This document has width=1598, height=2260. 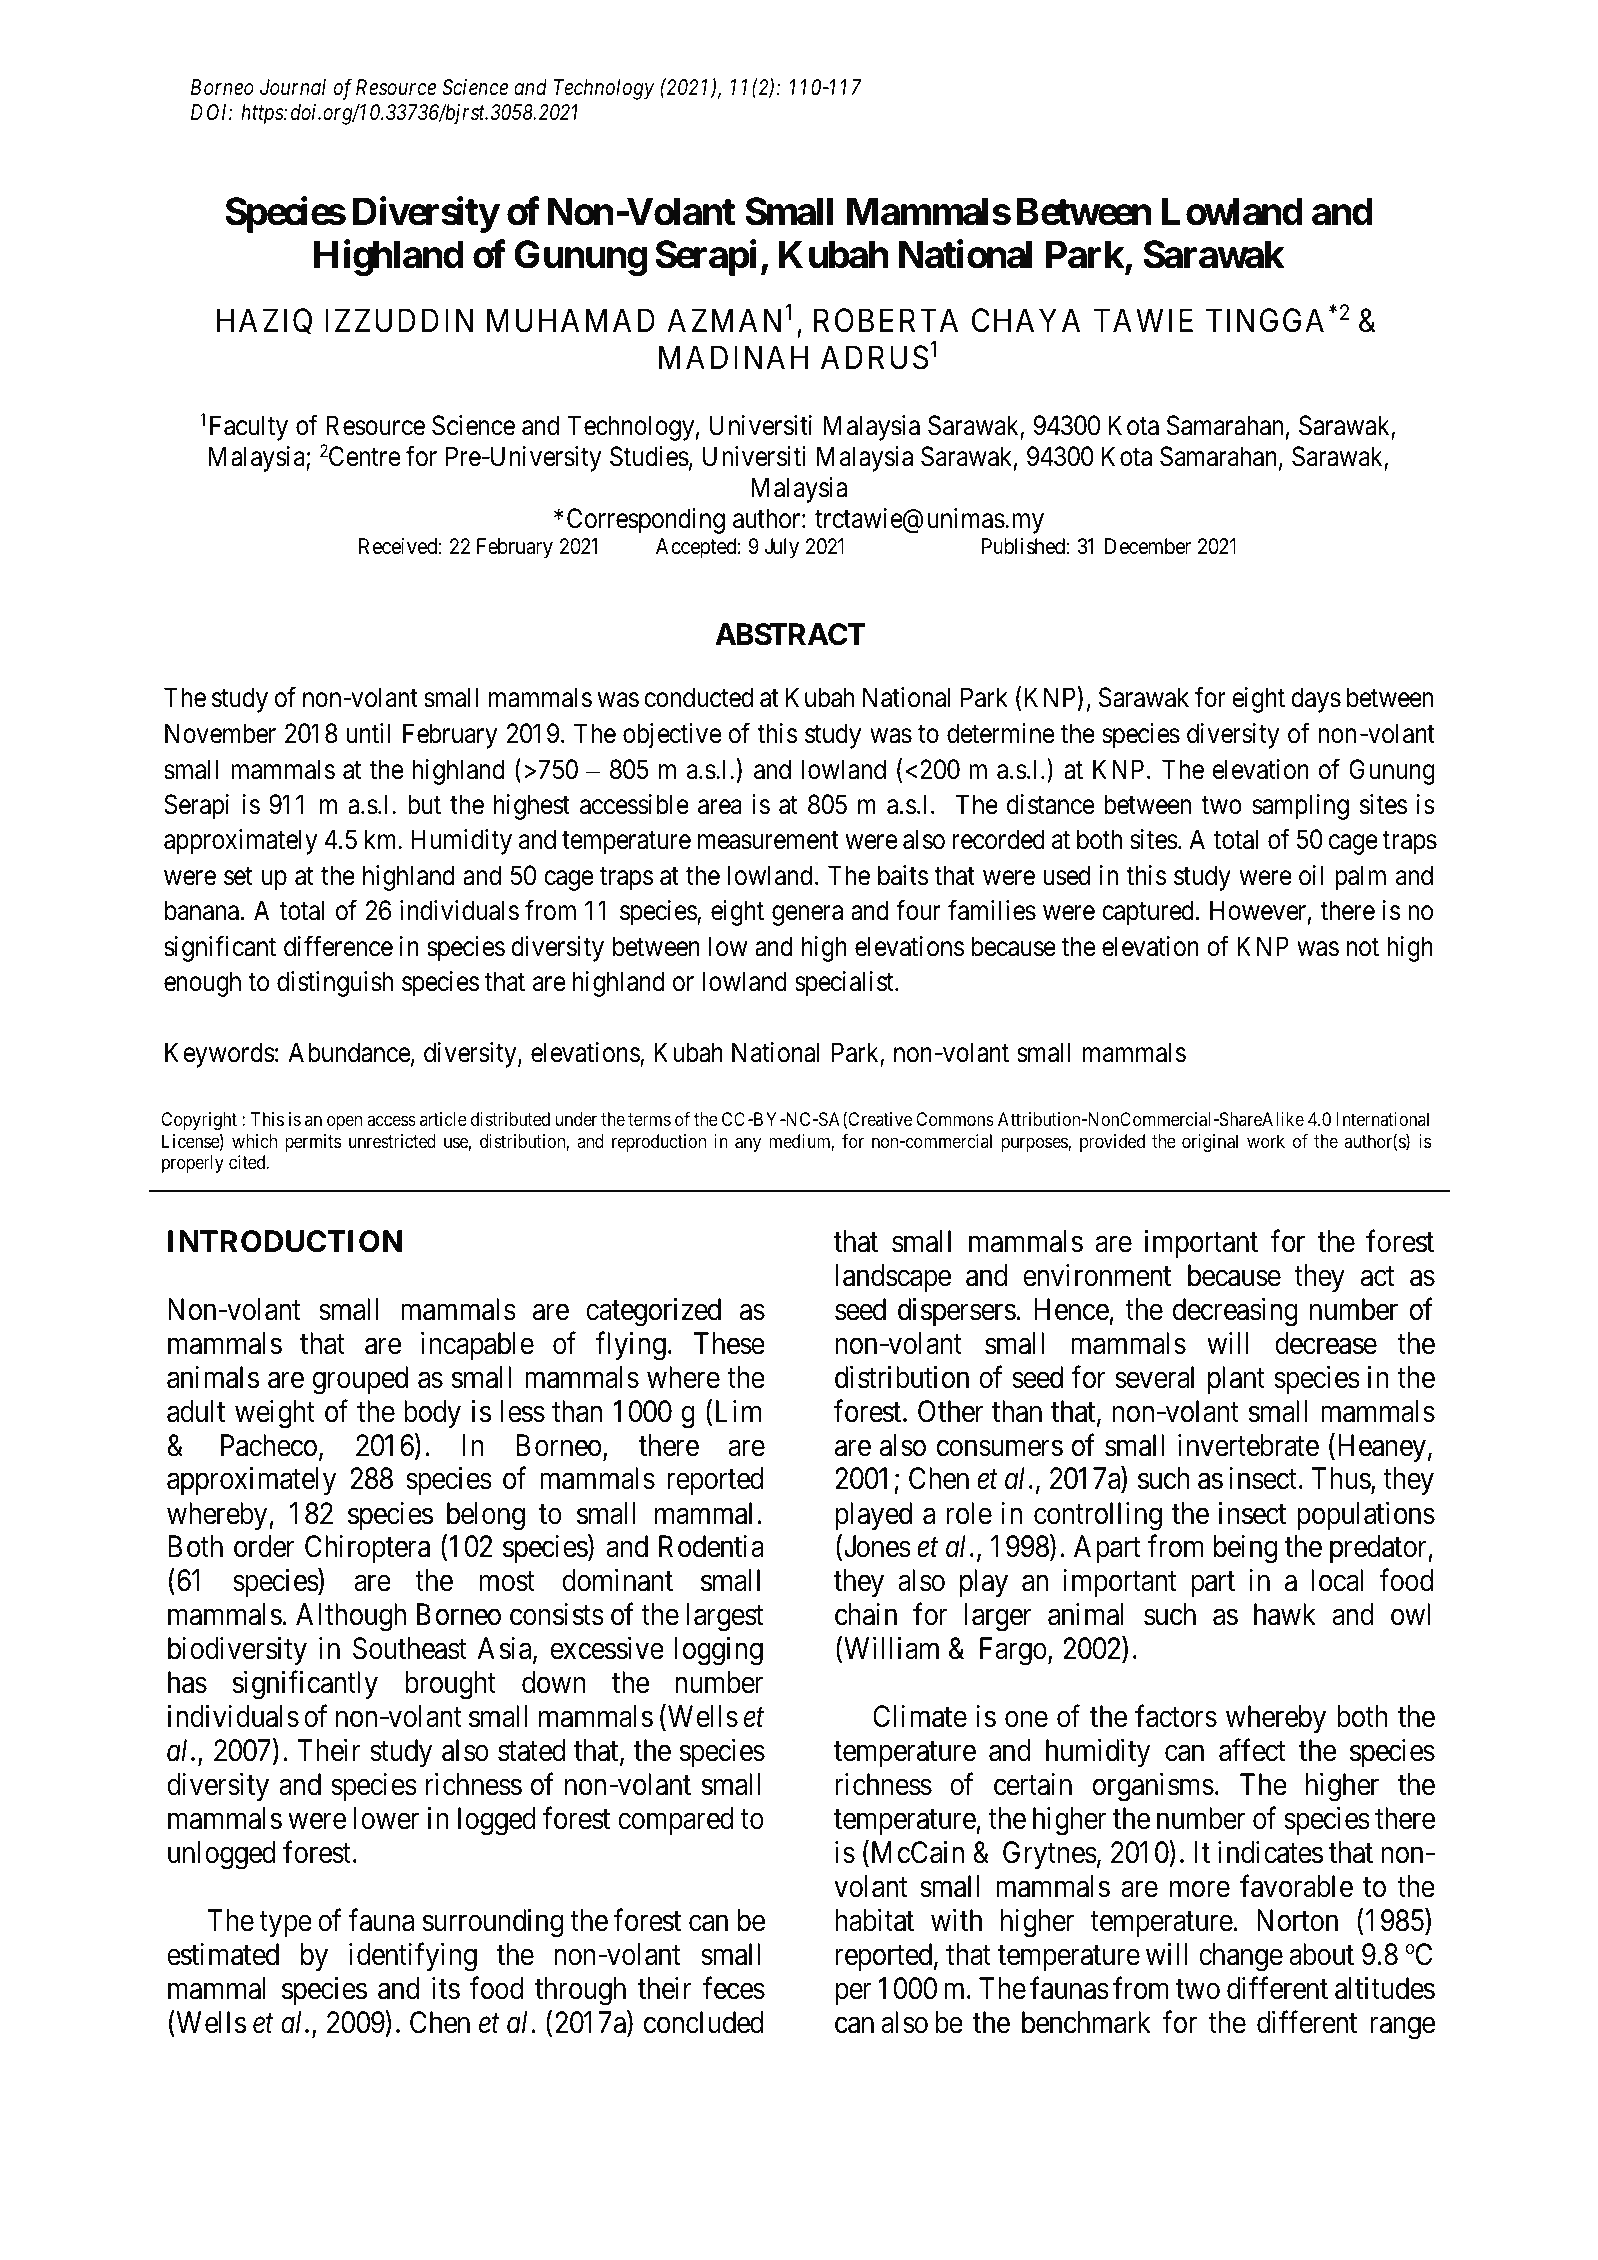 I want to click on These, so click(x=729, y=1343).
